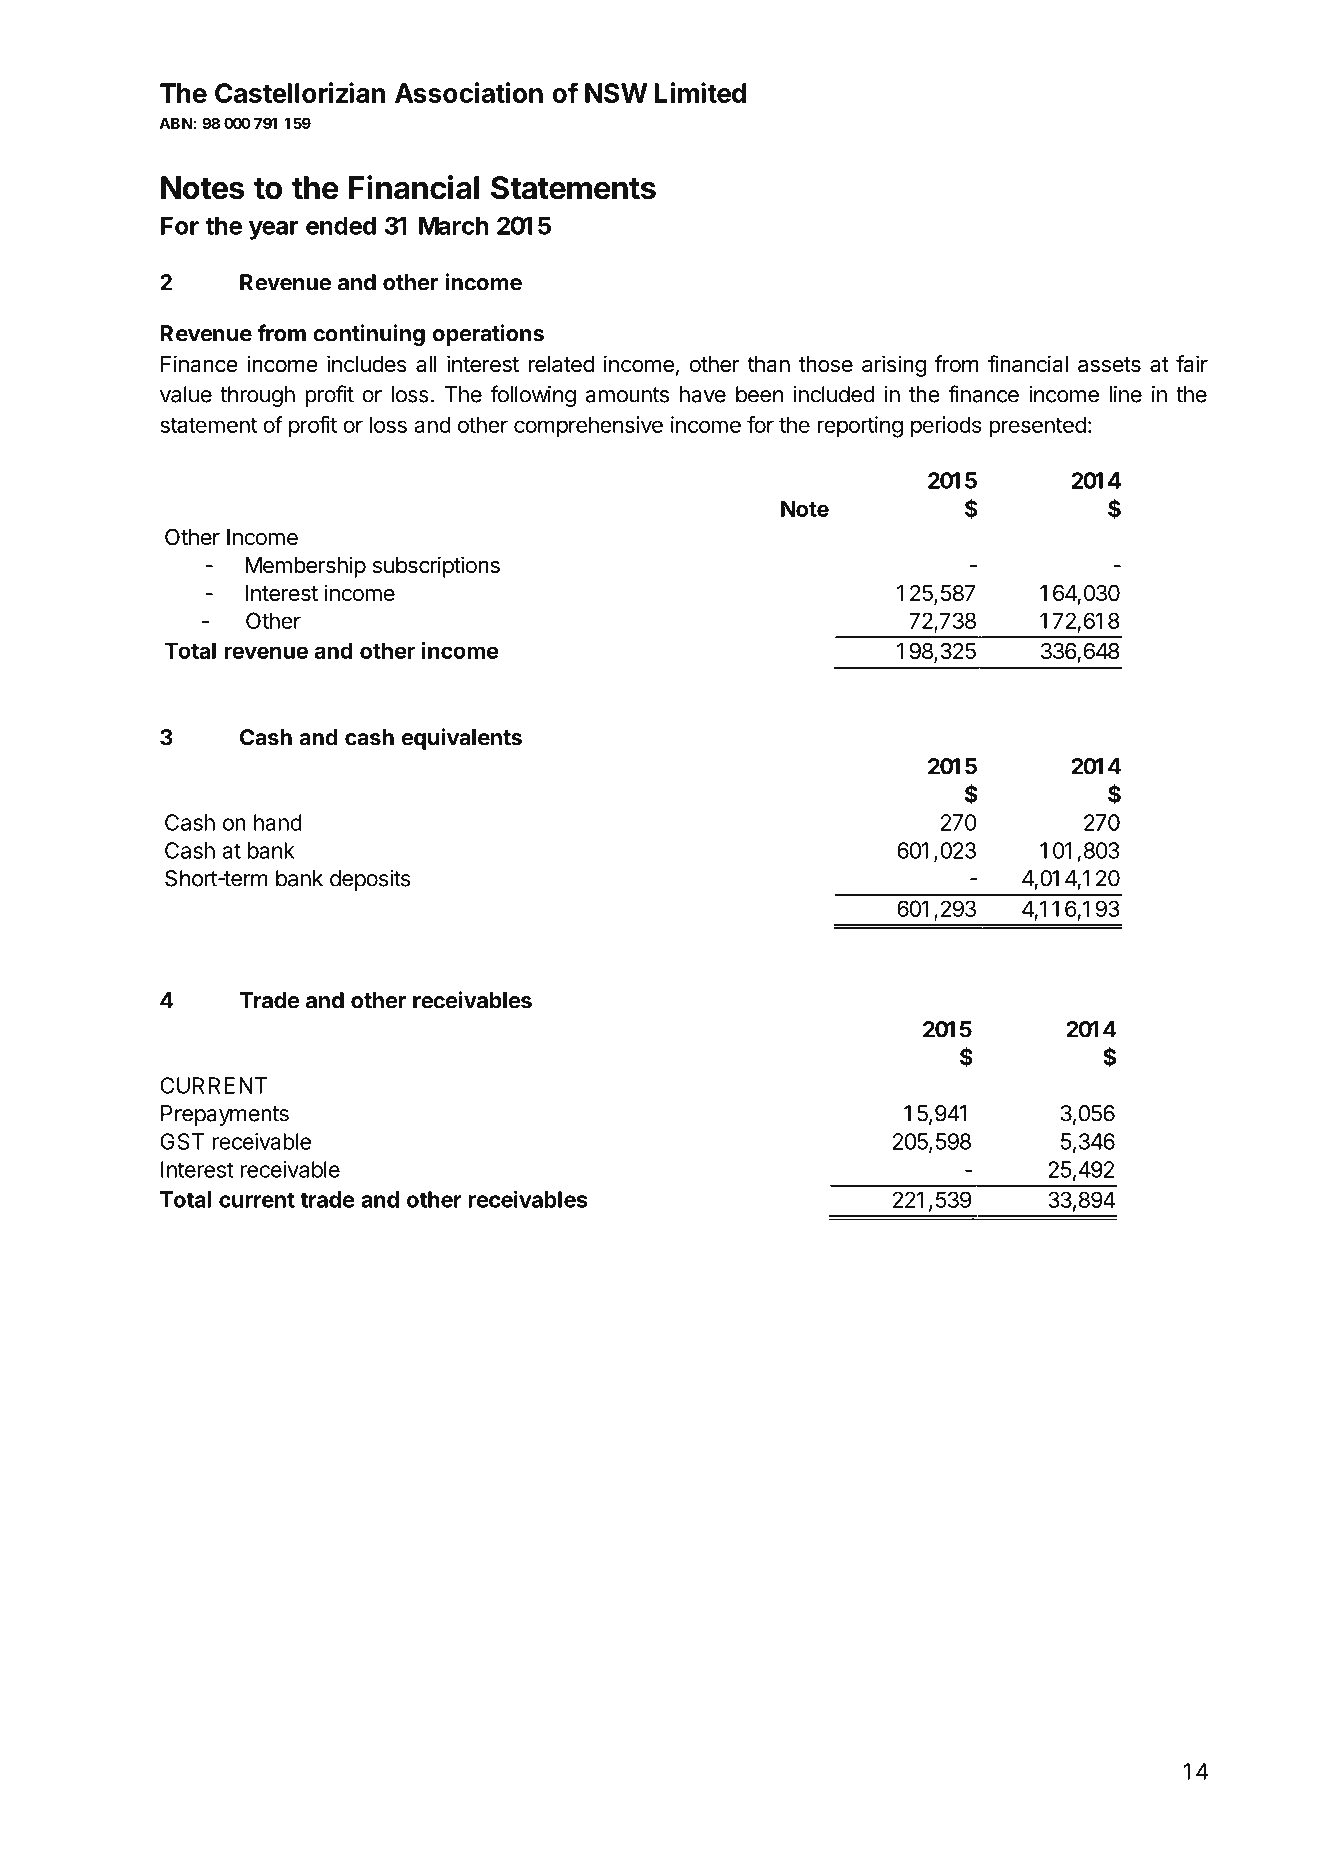 This image has height=1863, width=1317. I want to click on GST, so click(182, 1141).
